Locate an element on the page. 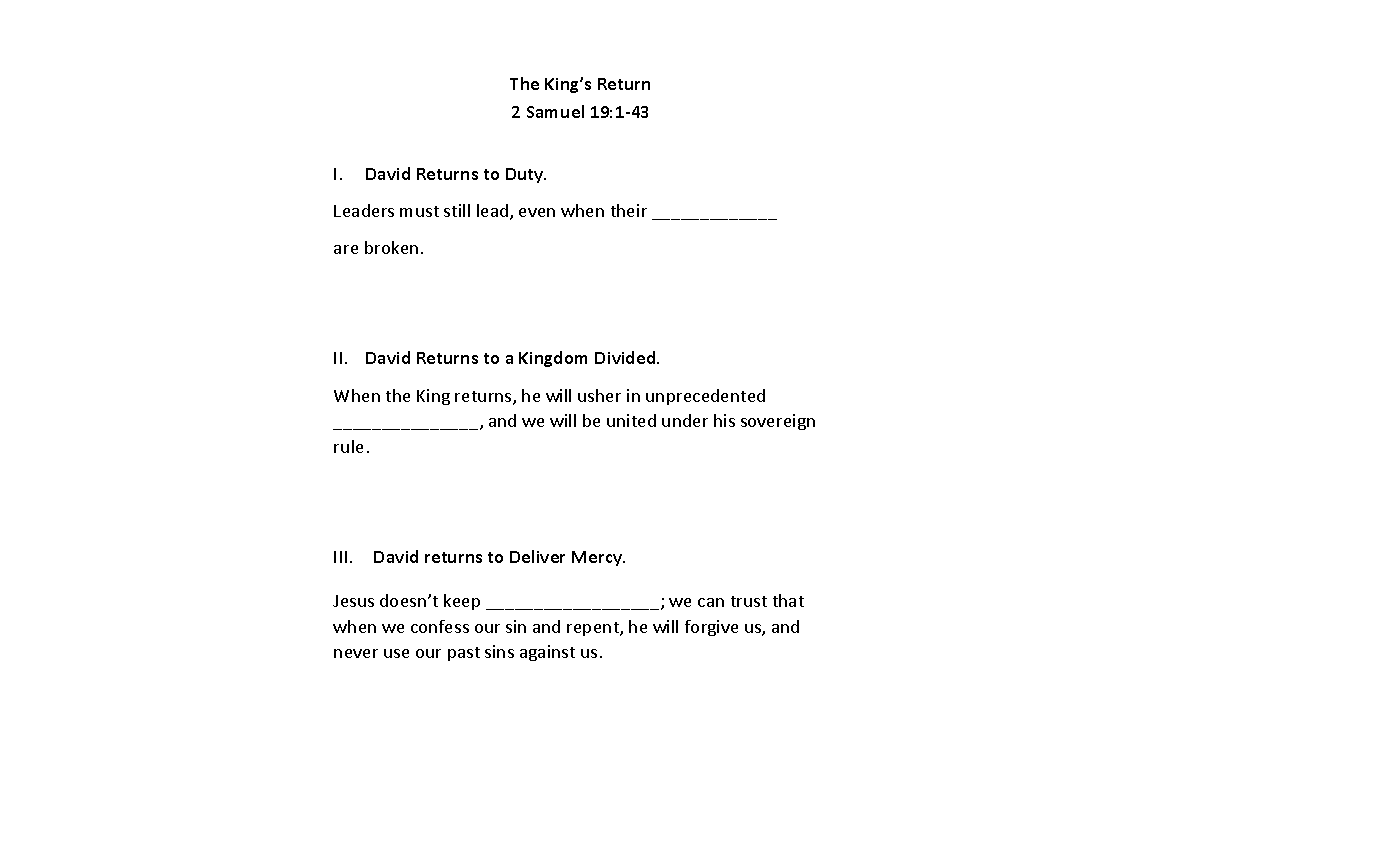 Image resolution: width=1400 pixels, height=850 pixels. against is located at coordinates (547, 653).
